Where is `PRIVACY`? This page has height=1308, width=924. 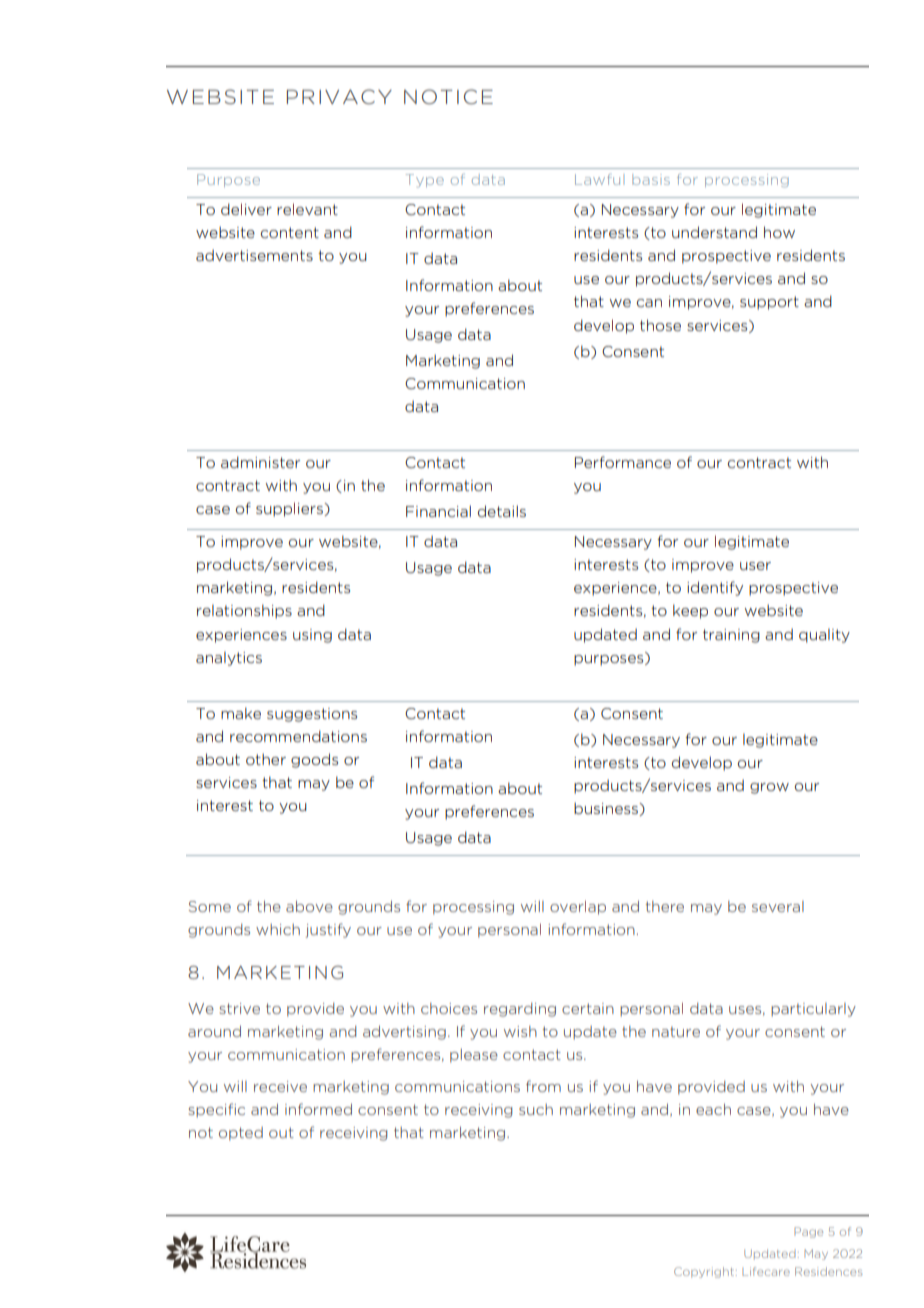 PRIVACY is located at coordinates (339, 96).
